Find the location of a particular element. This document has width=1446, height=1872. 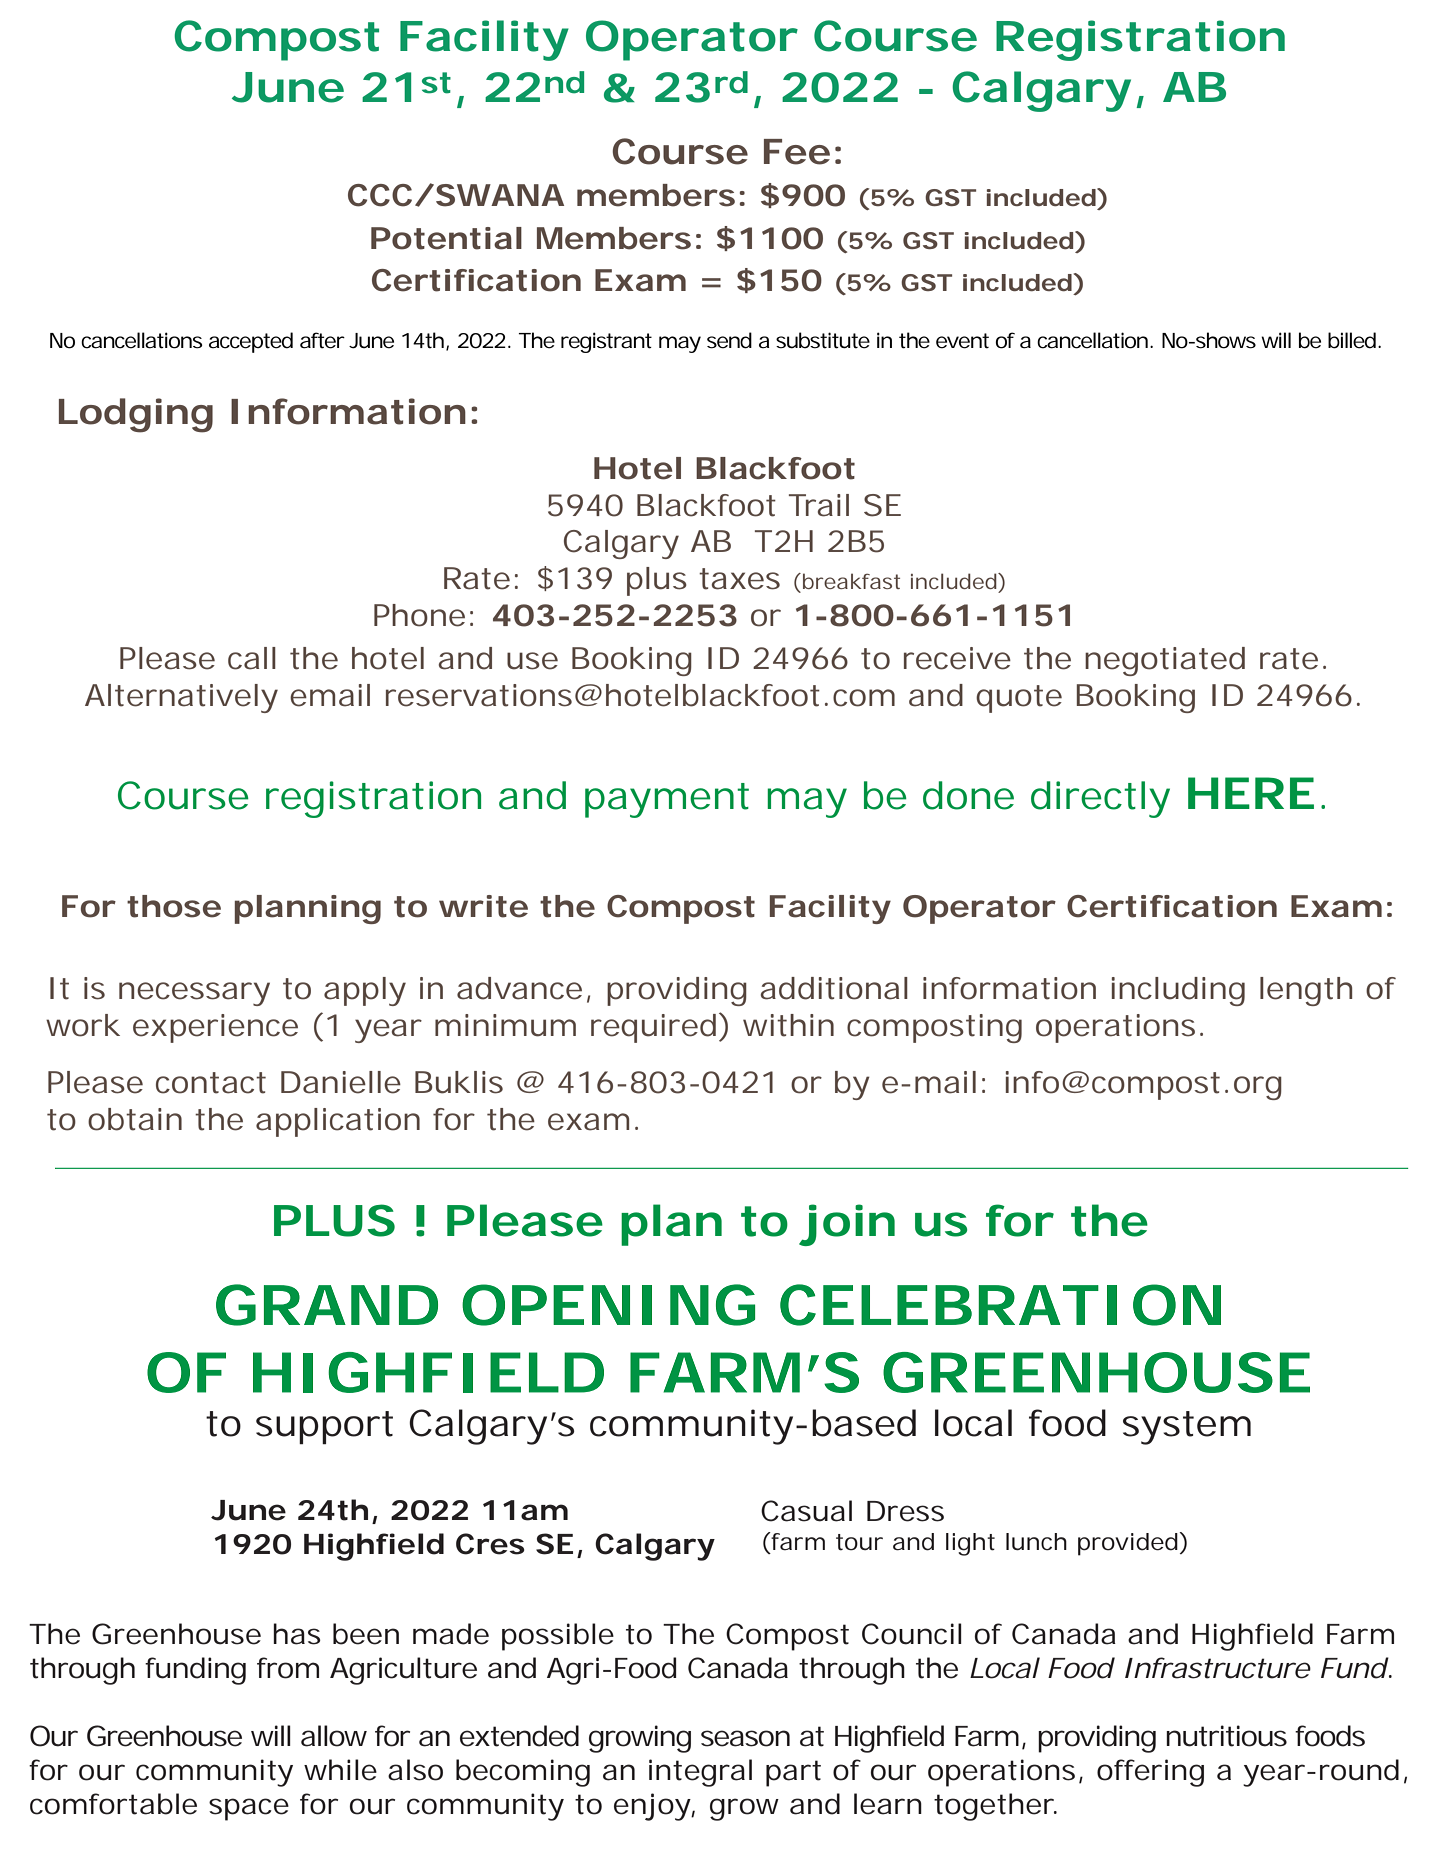

required is located at coordinates (653, 1028).
